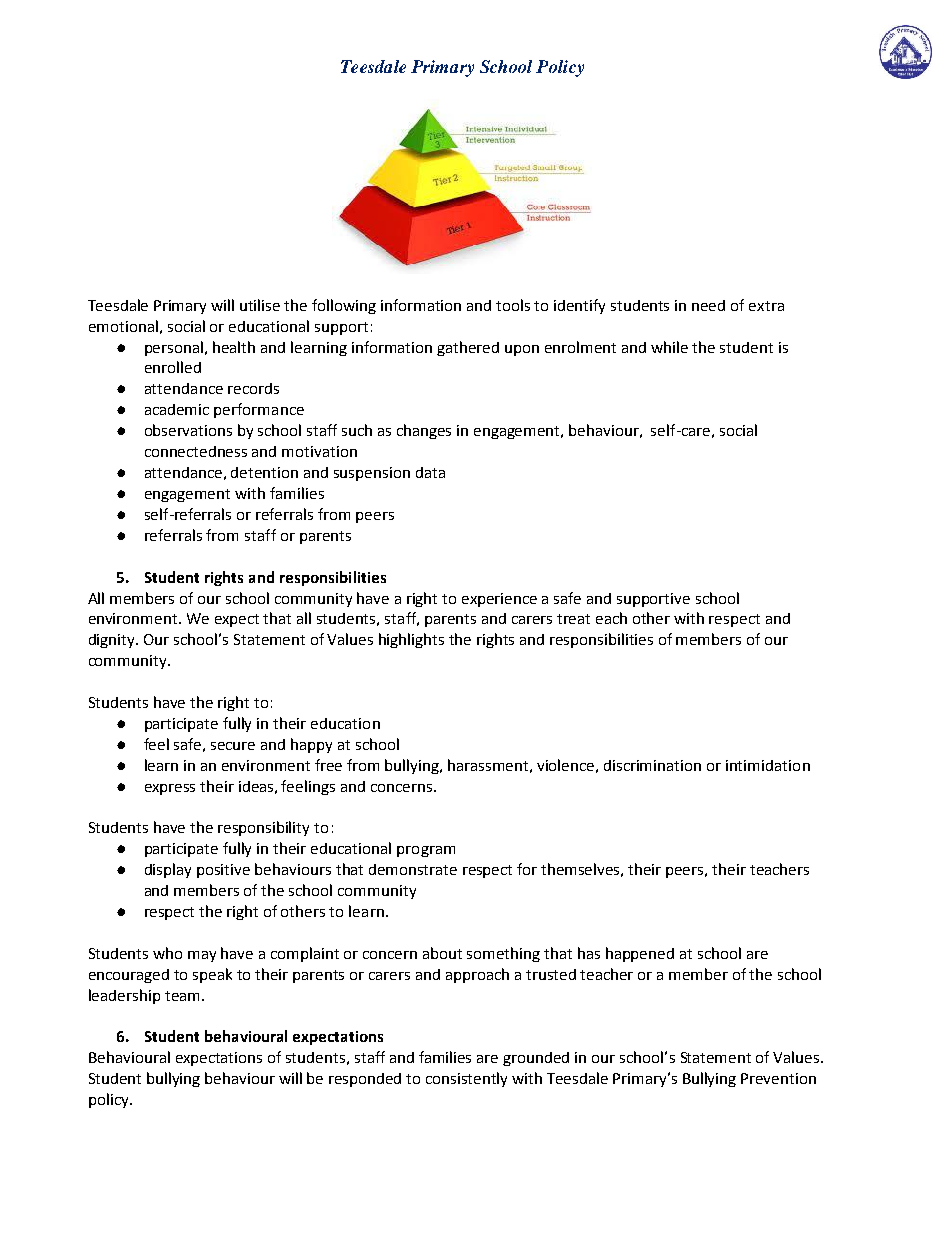 The width and height of the document is (952, 1233). I want to click on consistently, so click(466, 1079).
